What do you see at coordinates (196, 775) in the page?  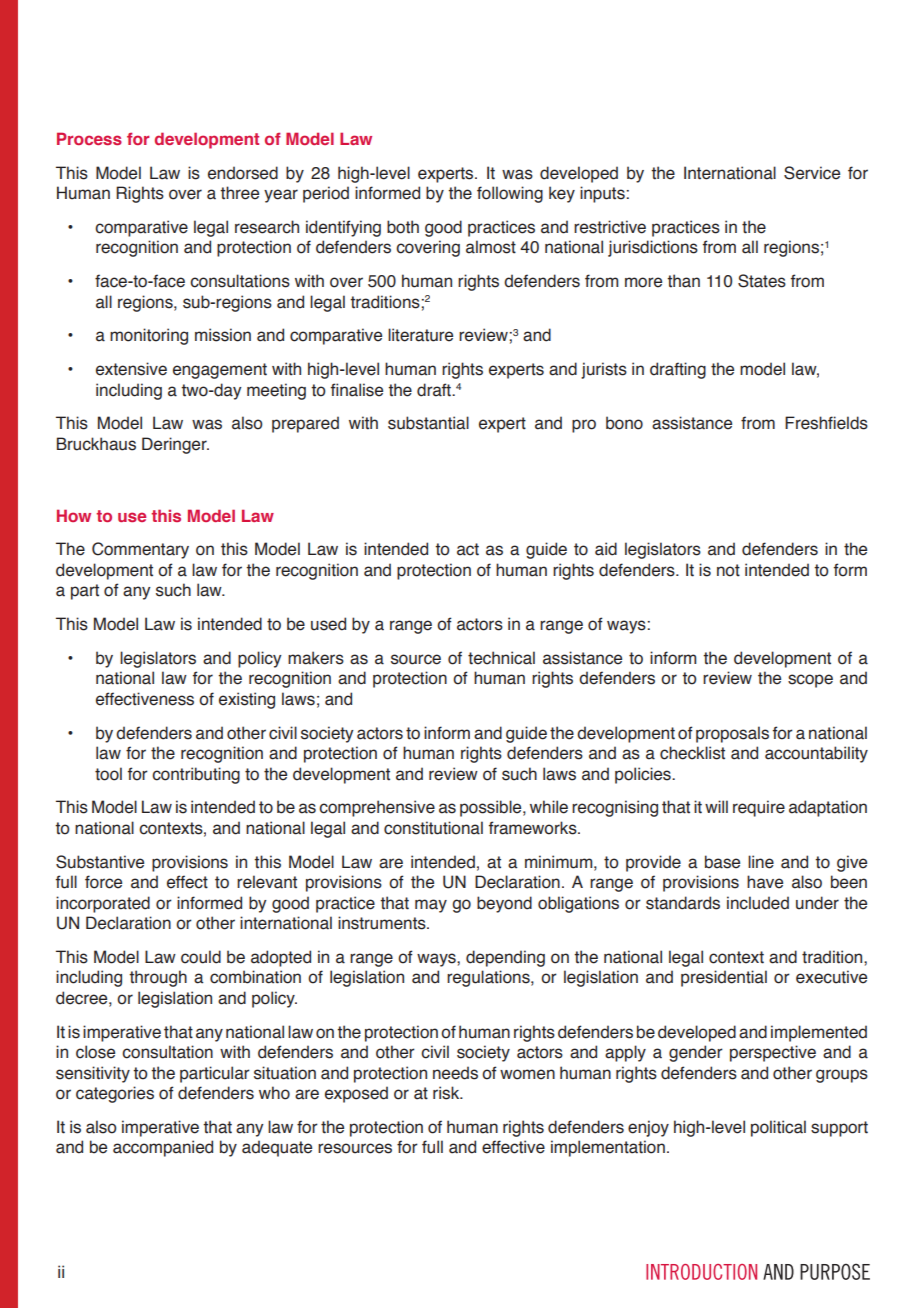 I see `contributing` at bounding box center [196, 775].
